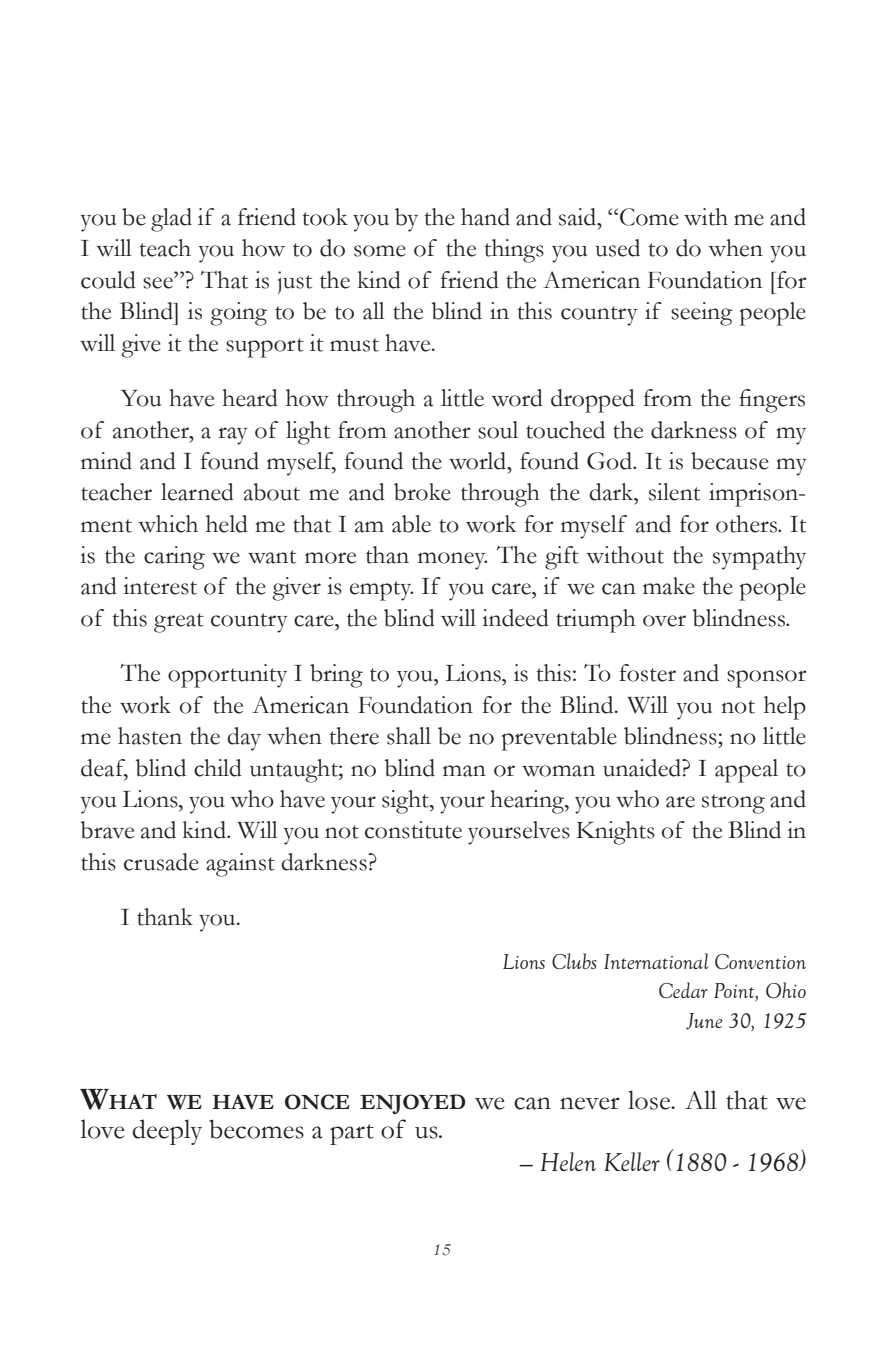 The width and height of the page is (887, 1372). Describe the element at coordinates (171, 220) in the page. I see `glad` at that location.
